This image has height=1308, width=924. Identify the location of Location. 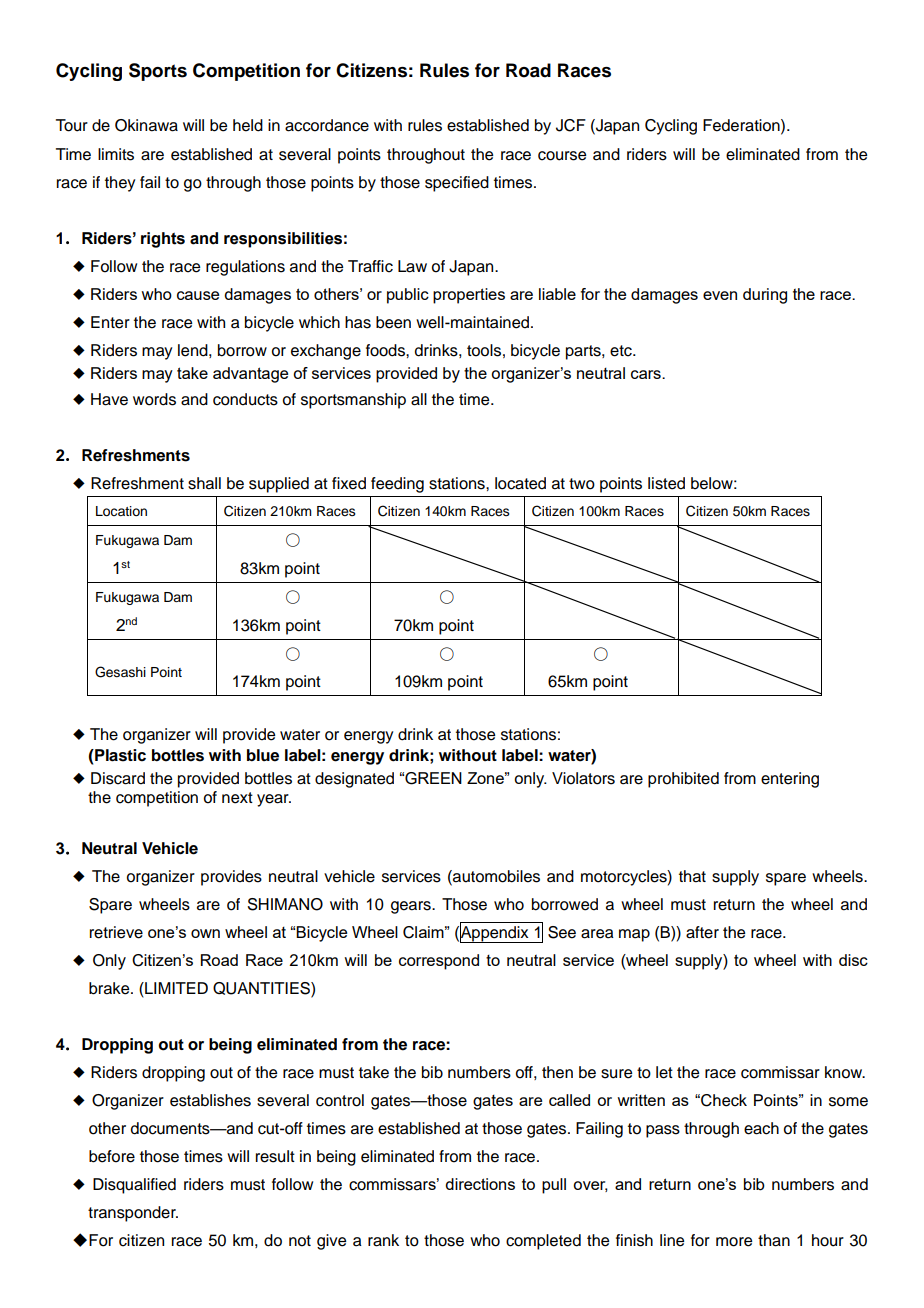
(121, 511).
